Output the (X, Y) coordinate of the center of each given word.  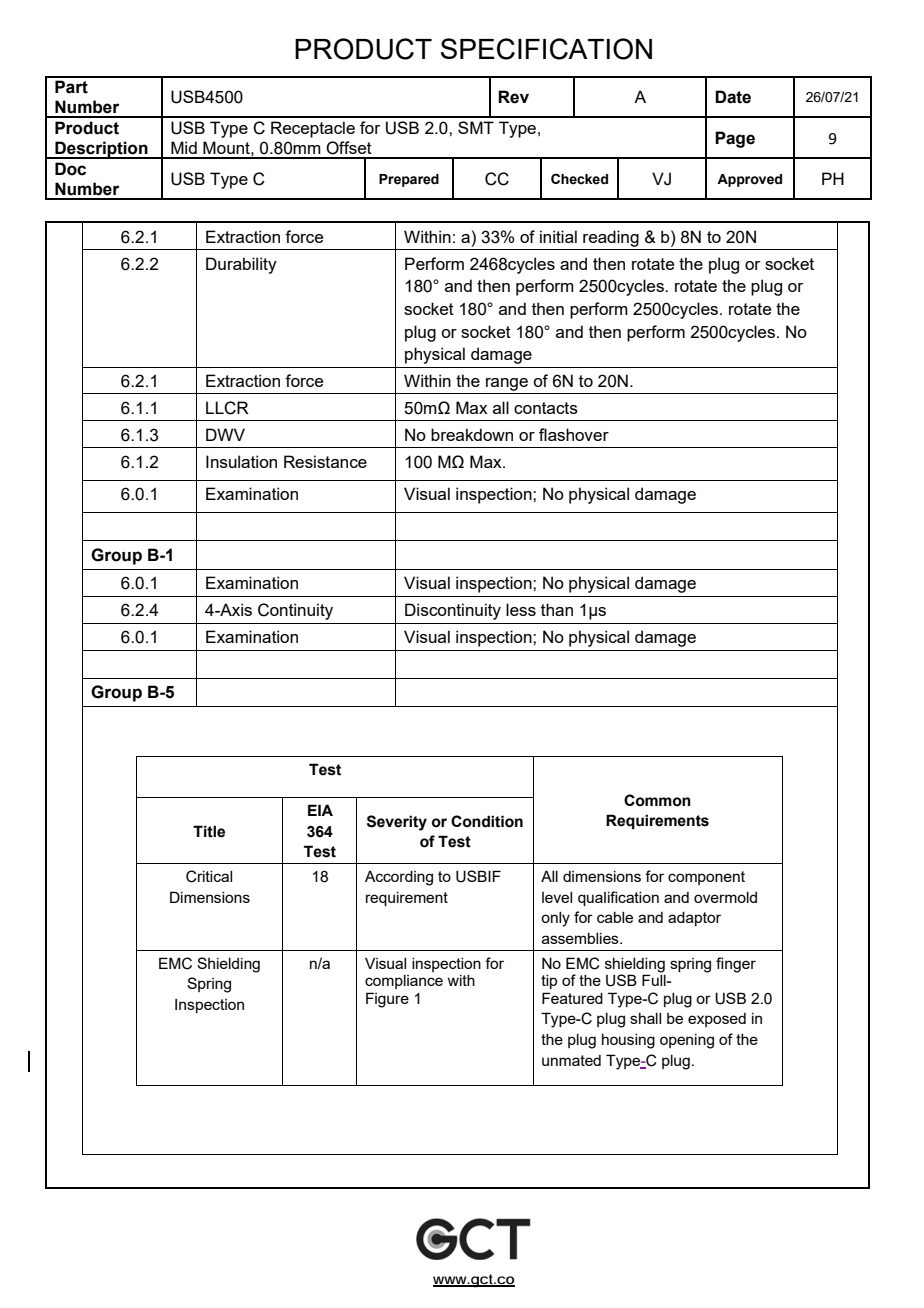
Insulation (241, 461)
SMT (476, 127)
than (557, 609)
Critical (209, 876)
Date (733, 97)
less (521, 609)
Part (71, 87)
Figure (387, 1000)
